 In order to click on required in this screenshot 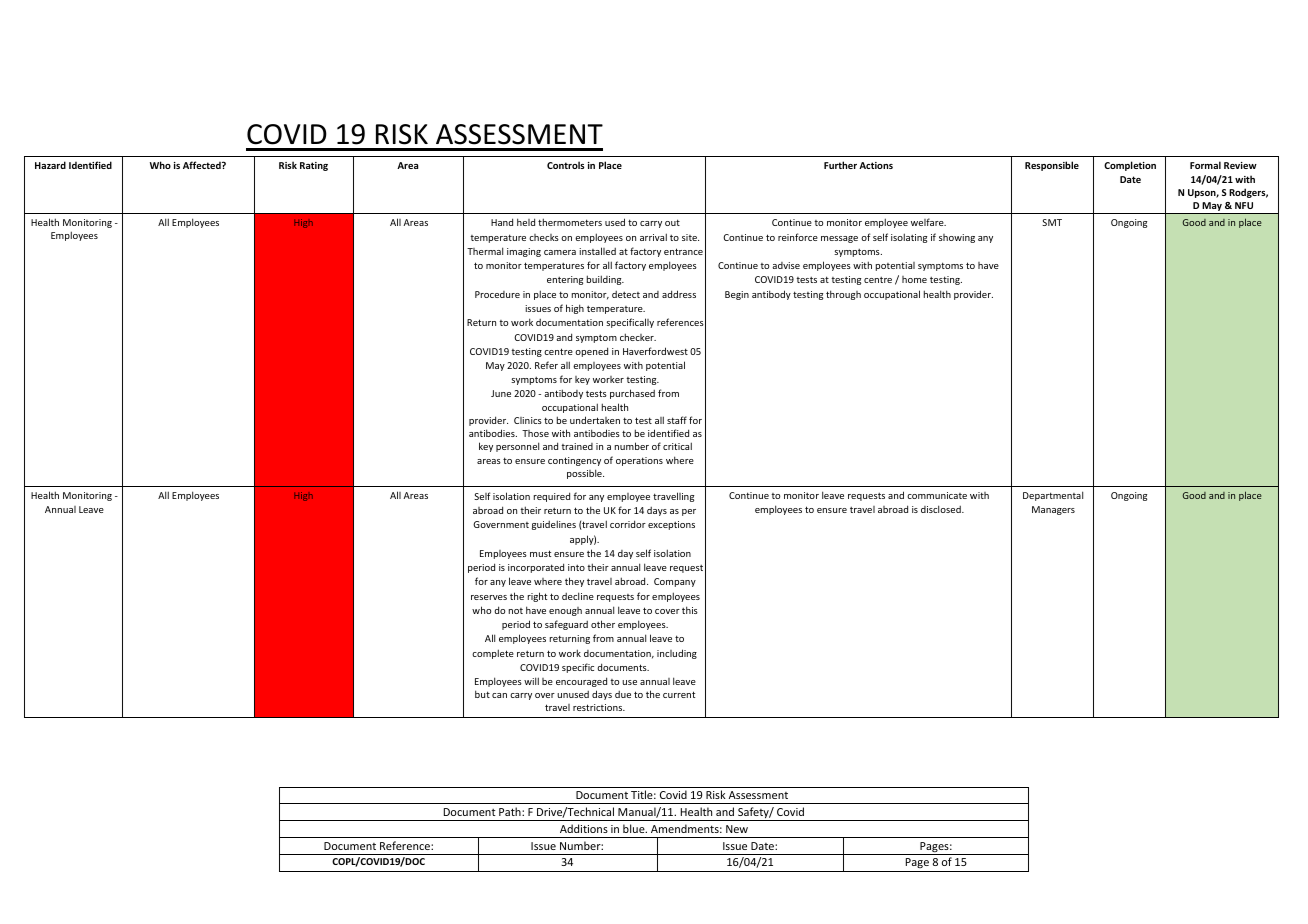, I will do `click(552, 497)`.
